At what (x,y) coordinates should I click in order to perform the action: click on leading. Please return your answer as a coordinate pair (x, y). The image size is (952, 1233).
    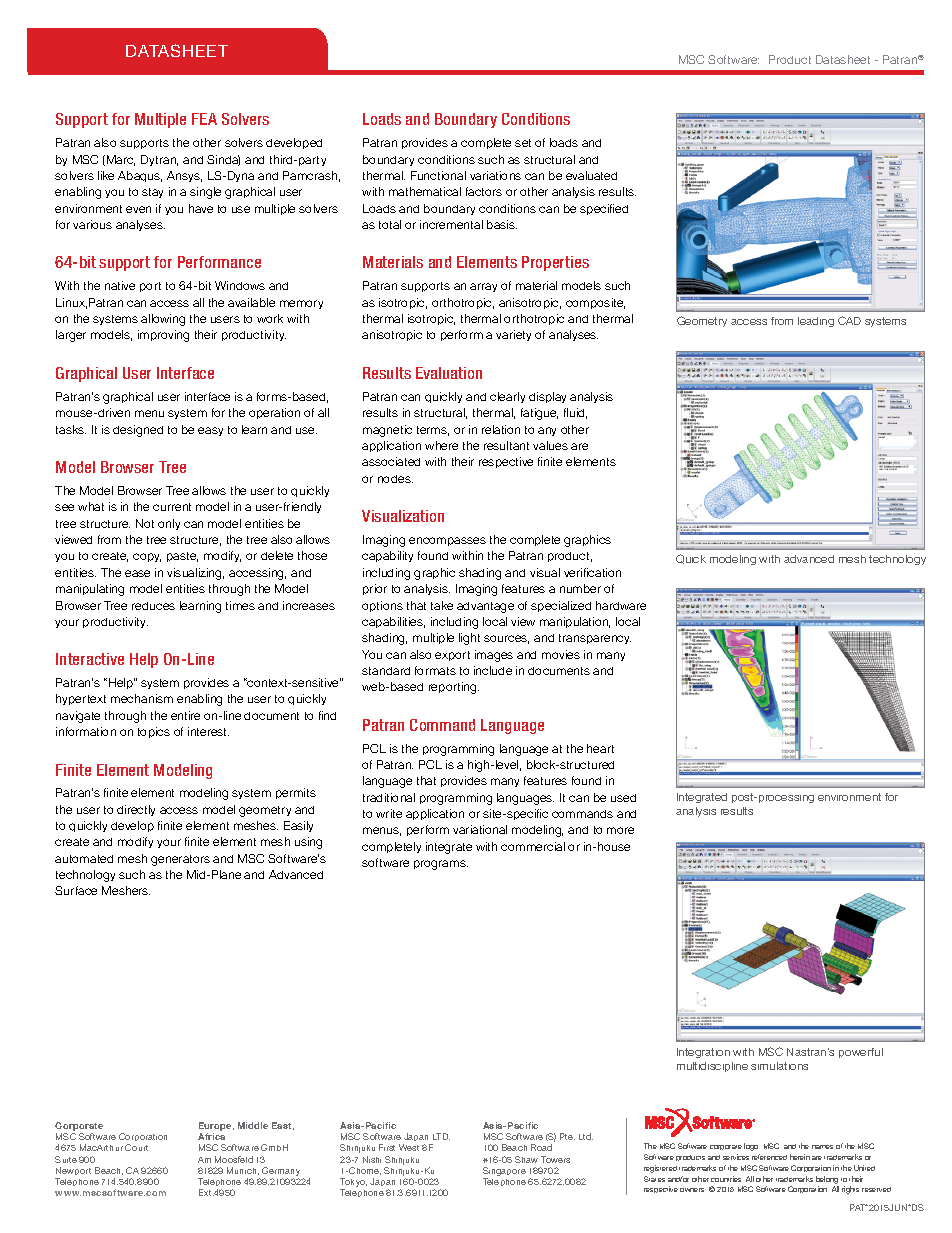
    Looking at the image, I should click on (816, 322).
